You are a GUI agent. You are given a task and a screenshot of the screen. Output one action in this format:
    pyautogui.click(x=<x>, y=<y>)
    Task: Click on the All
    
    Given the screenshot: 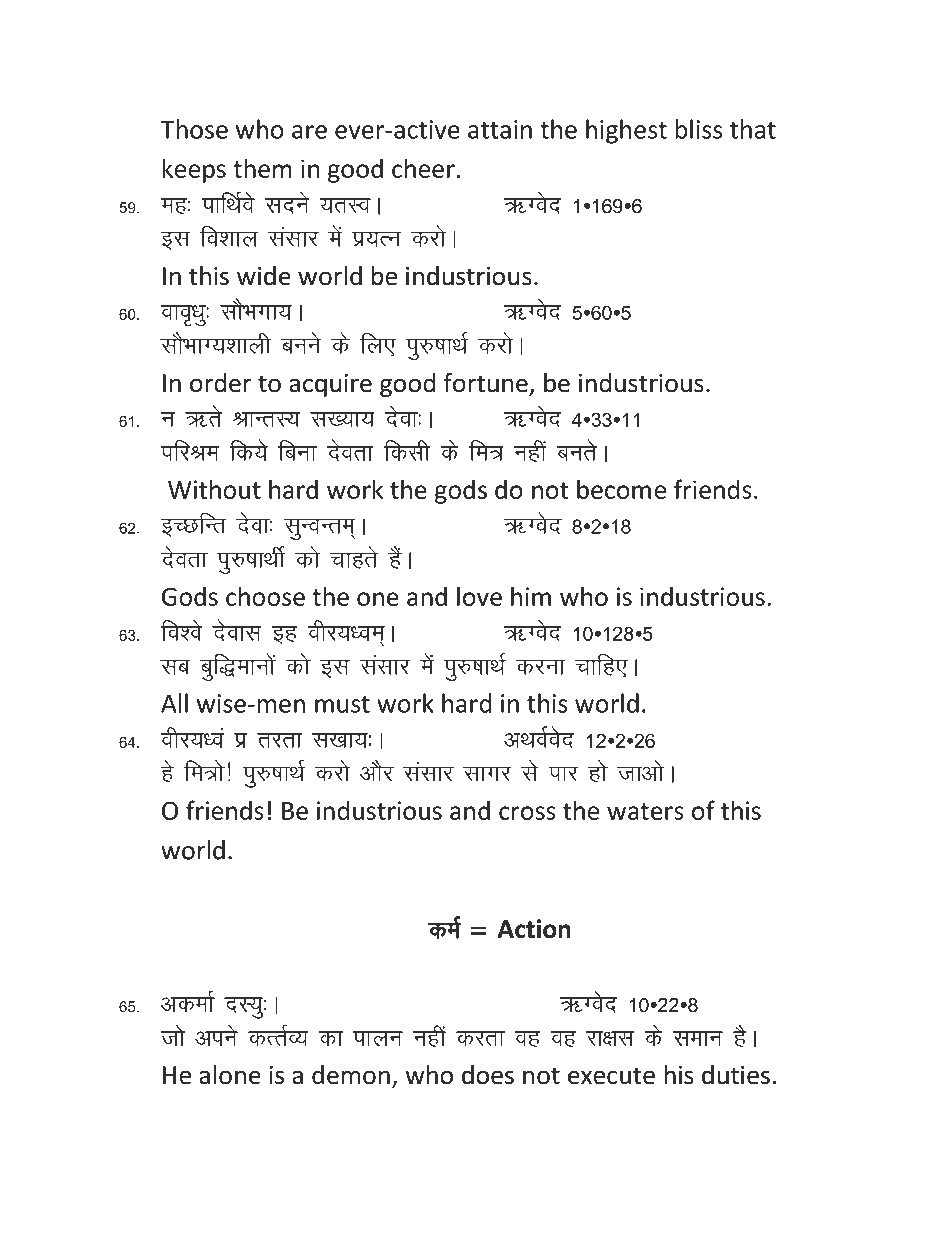 What is the action you would take?
    pyautogui.click(x=174, y=703)
